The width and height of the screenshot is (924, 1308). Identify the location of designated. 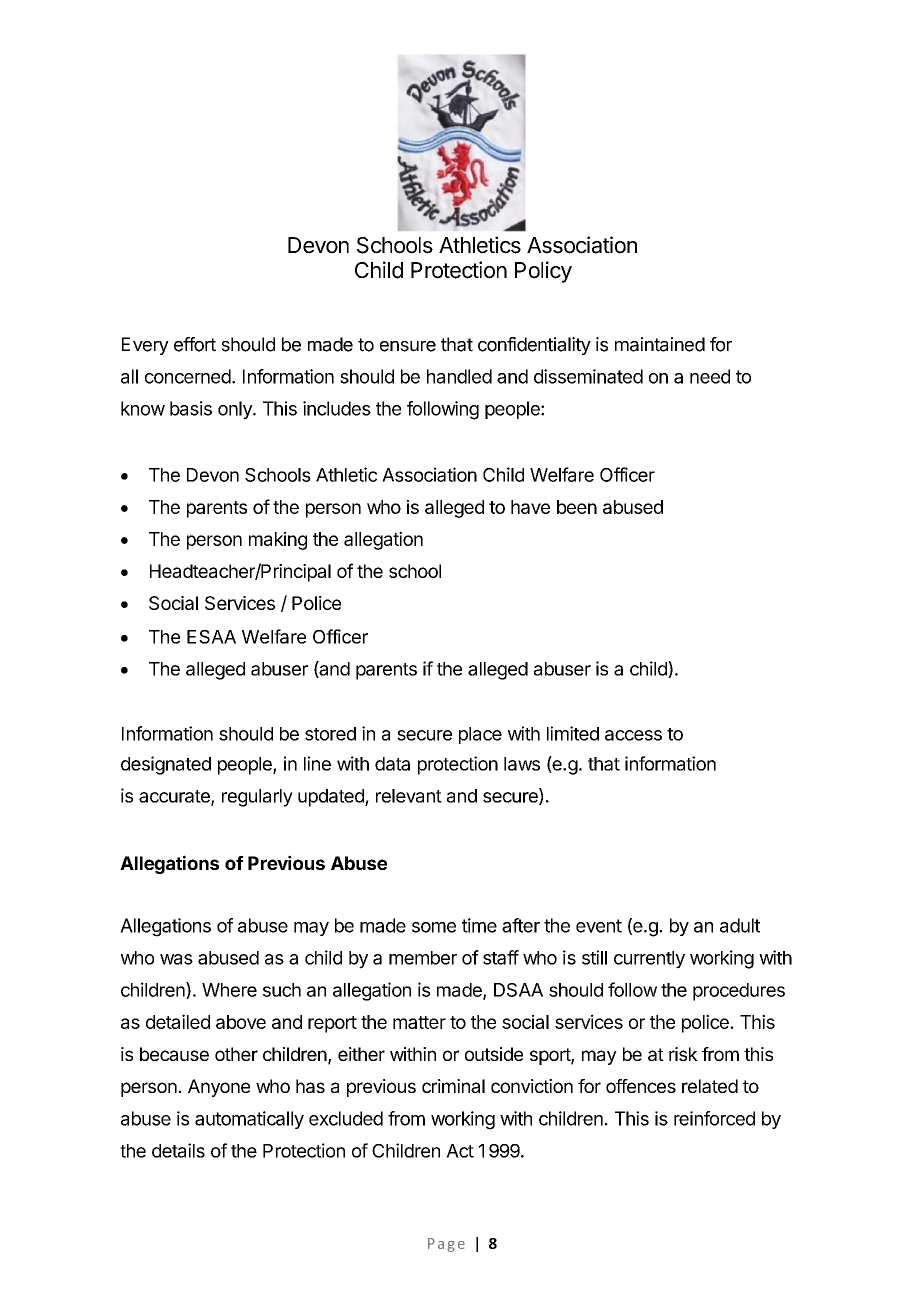
(166, 765).
